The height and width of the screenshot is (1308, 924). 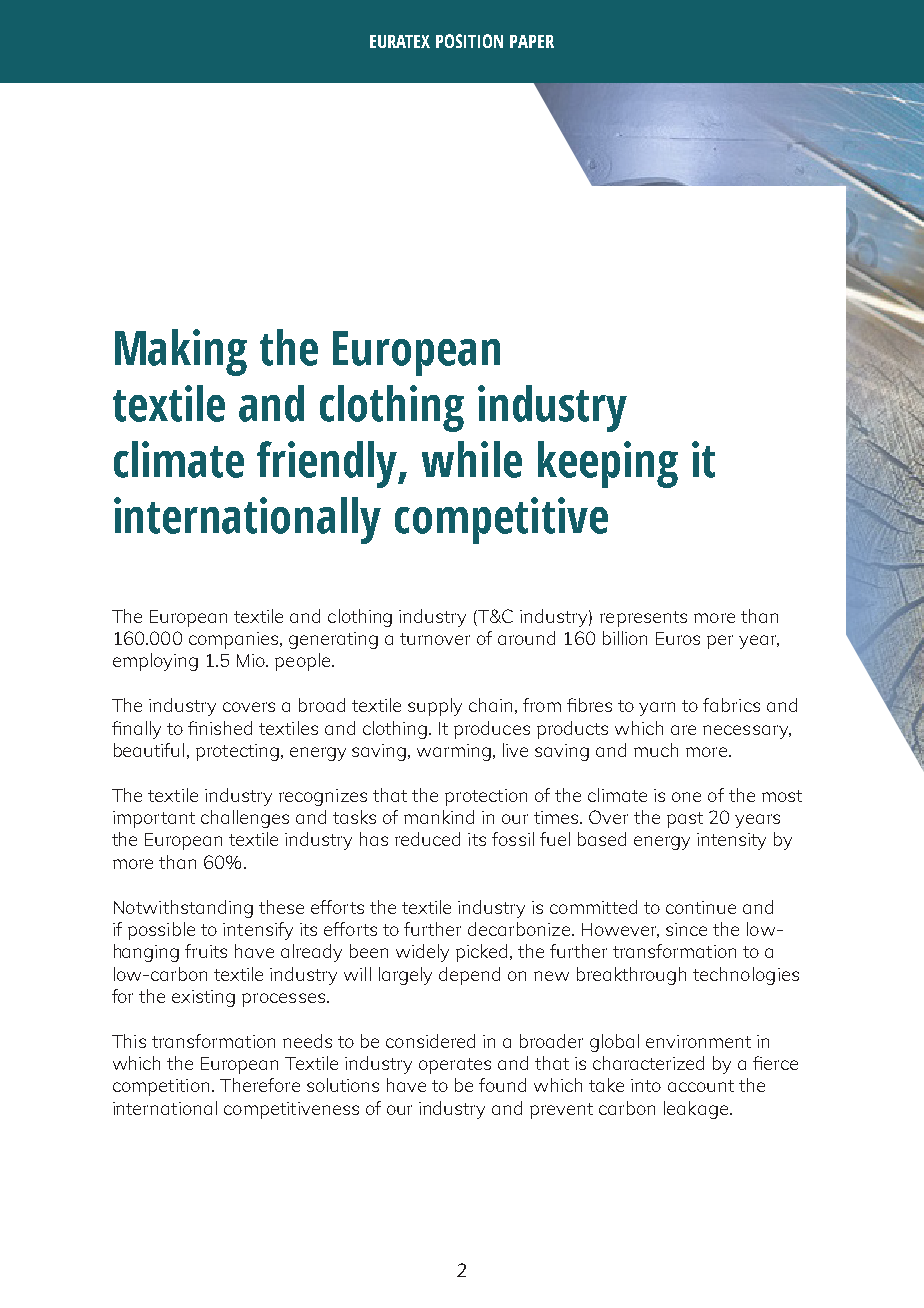 I want to click on Euros, so click(x=678, y=638).
